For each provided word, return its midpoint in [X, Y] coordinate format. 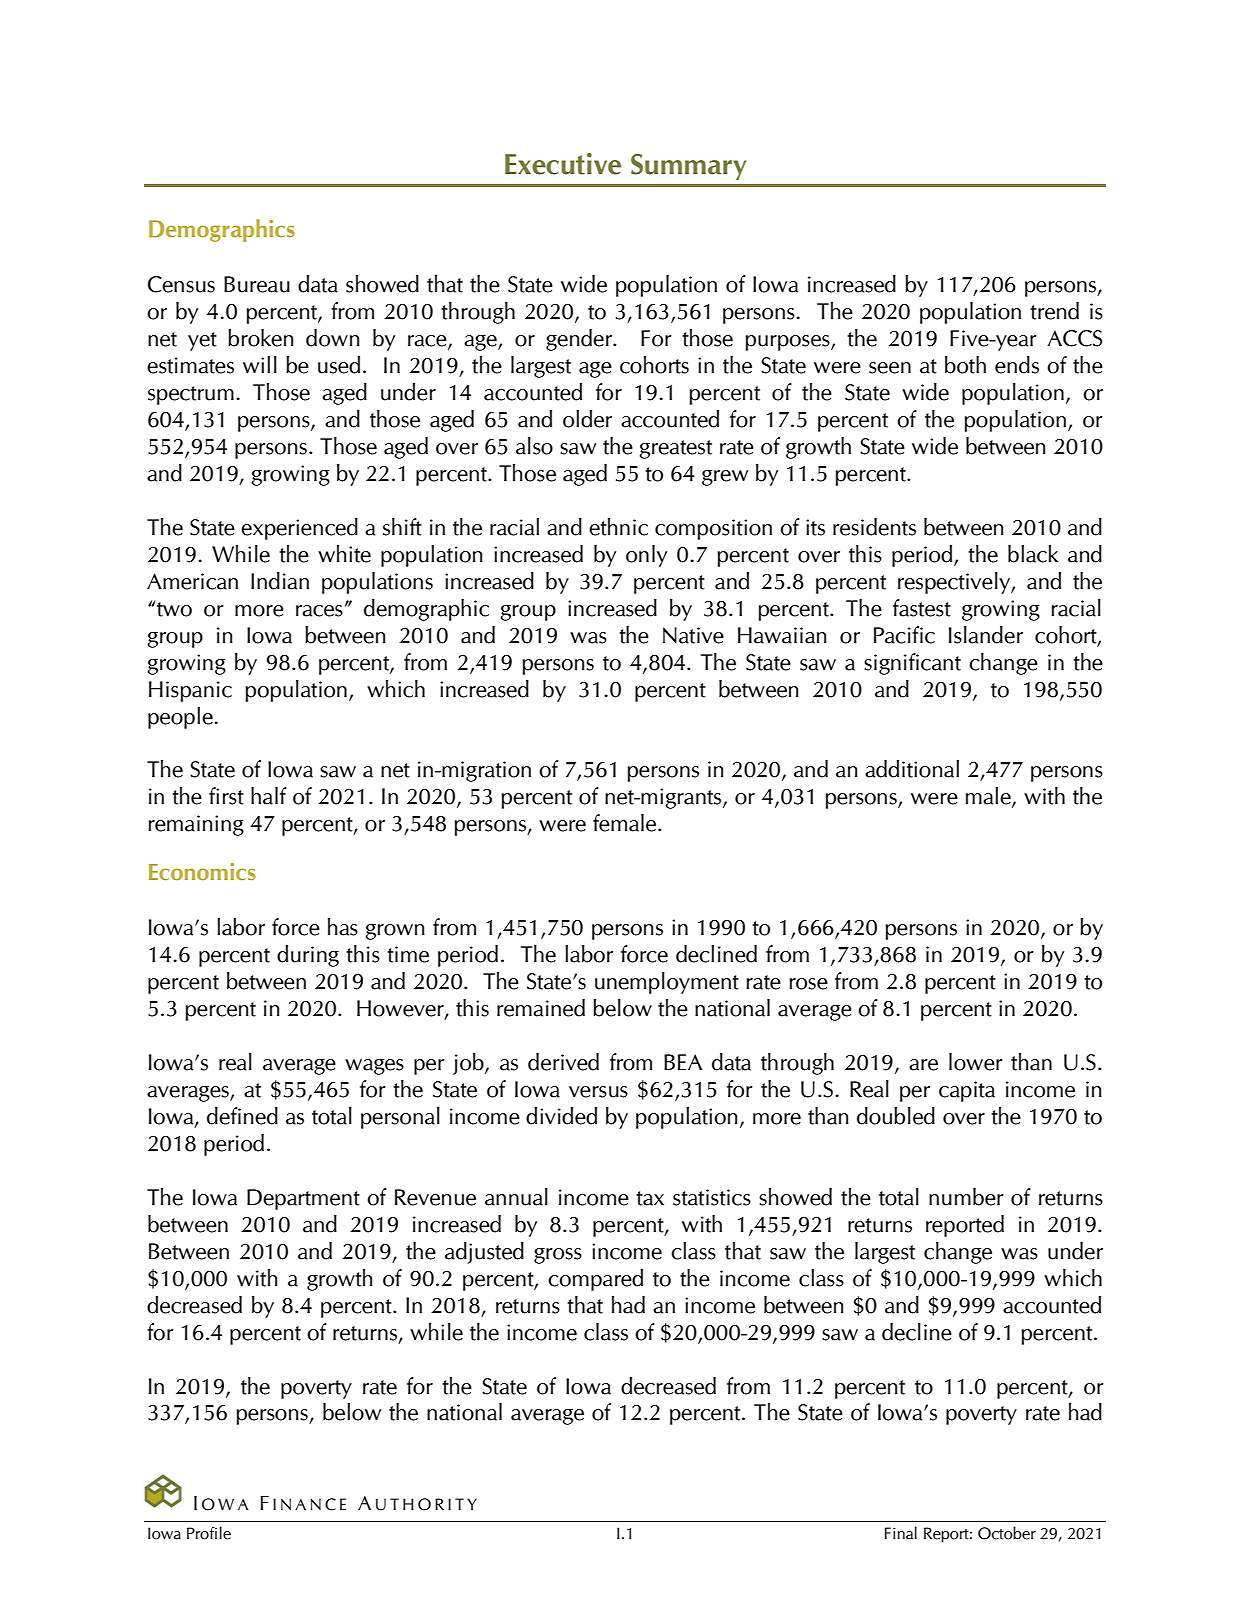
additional [912, 769]
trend [1054, 311]
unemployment [667, 983]
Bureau [257, 284]
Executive [563, 164]
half [269, 796]
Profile [209, 1533]
